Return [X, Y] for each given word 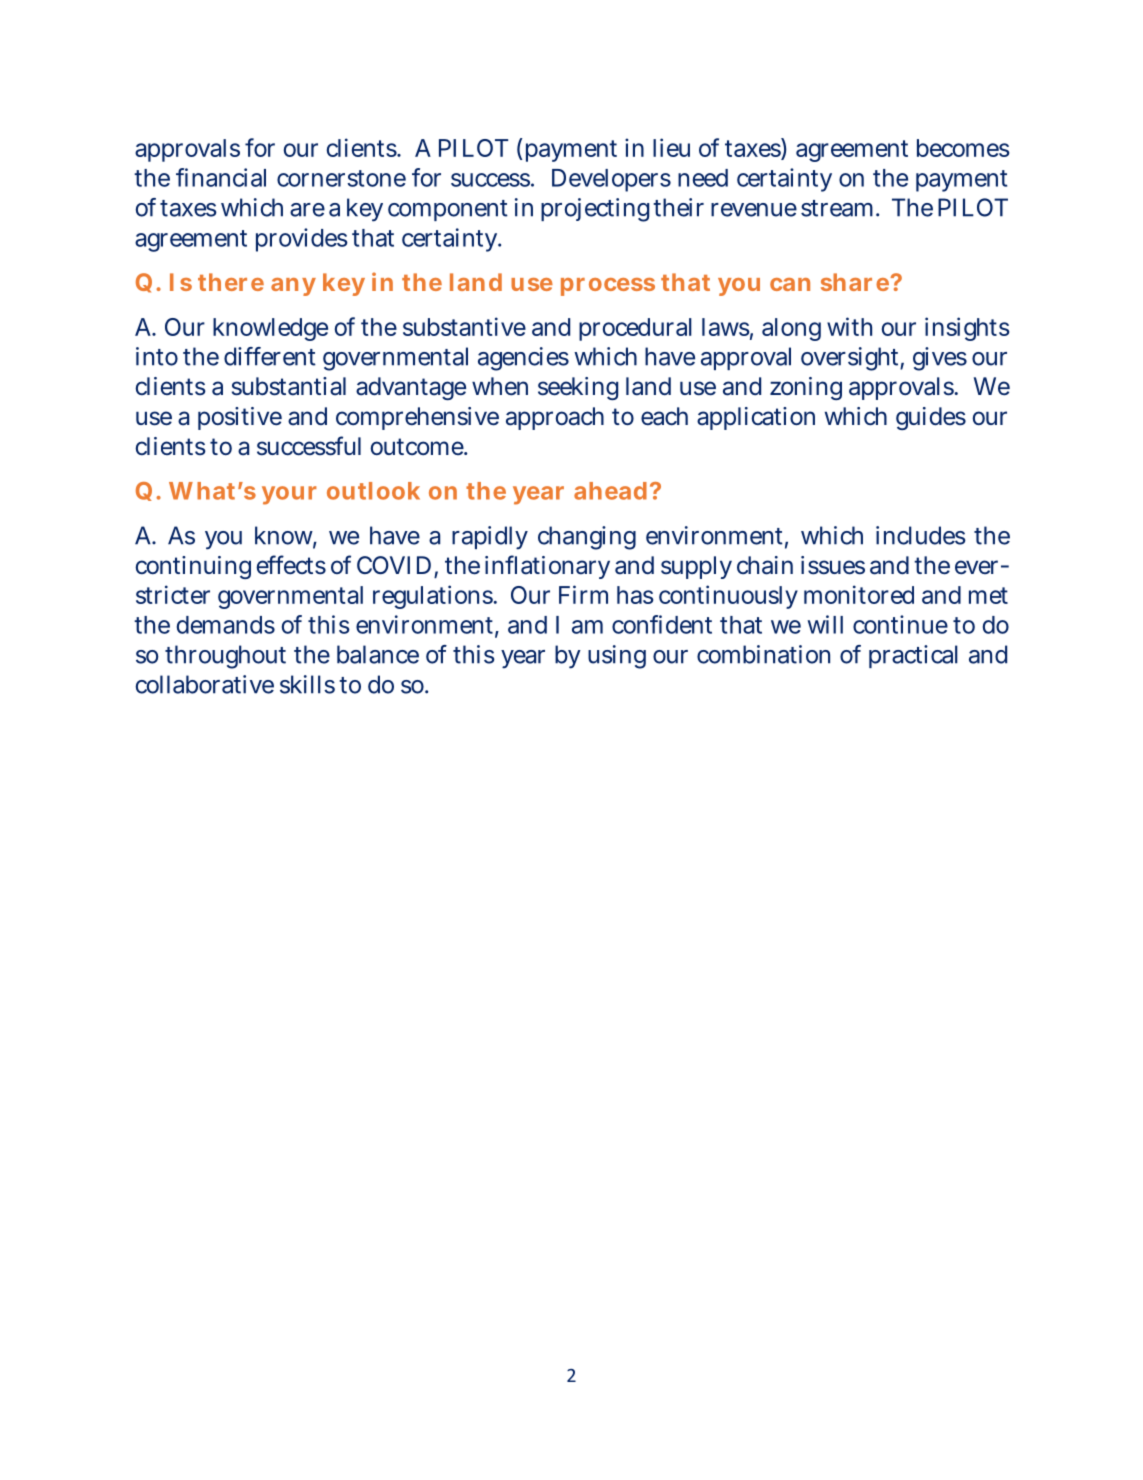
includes [921, 535]
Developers [611, 180]
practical [913, 656]
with [849, 326]
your [289, 495]
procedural [635, 329]
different [270, 356]
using [617, 657]
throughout [225, 657]
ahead [610, 491]
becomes [963, 148]
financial [221, 177]
